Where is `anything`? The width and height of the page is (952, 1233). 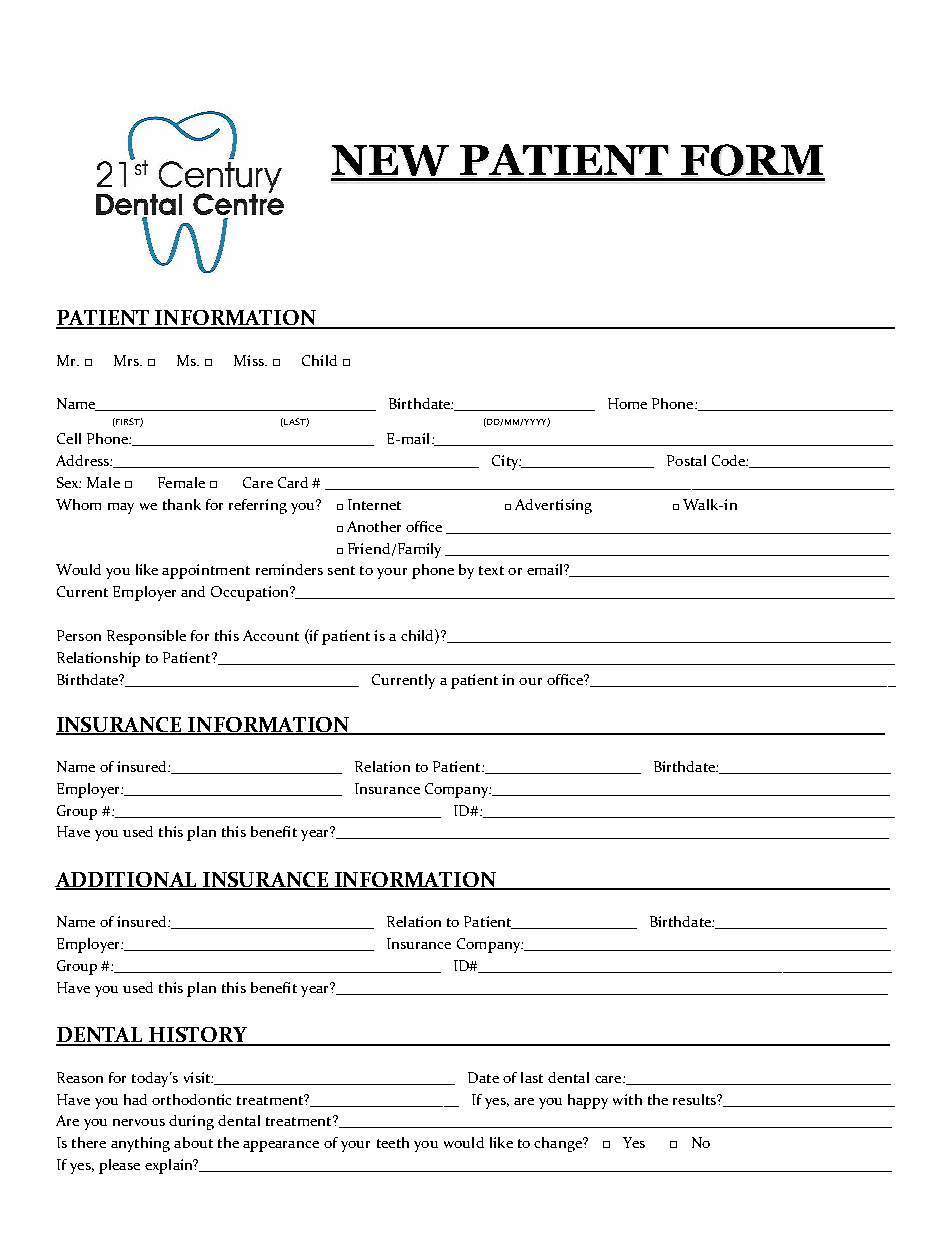
anything is located at coordinates (140, 1144).
